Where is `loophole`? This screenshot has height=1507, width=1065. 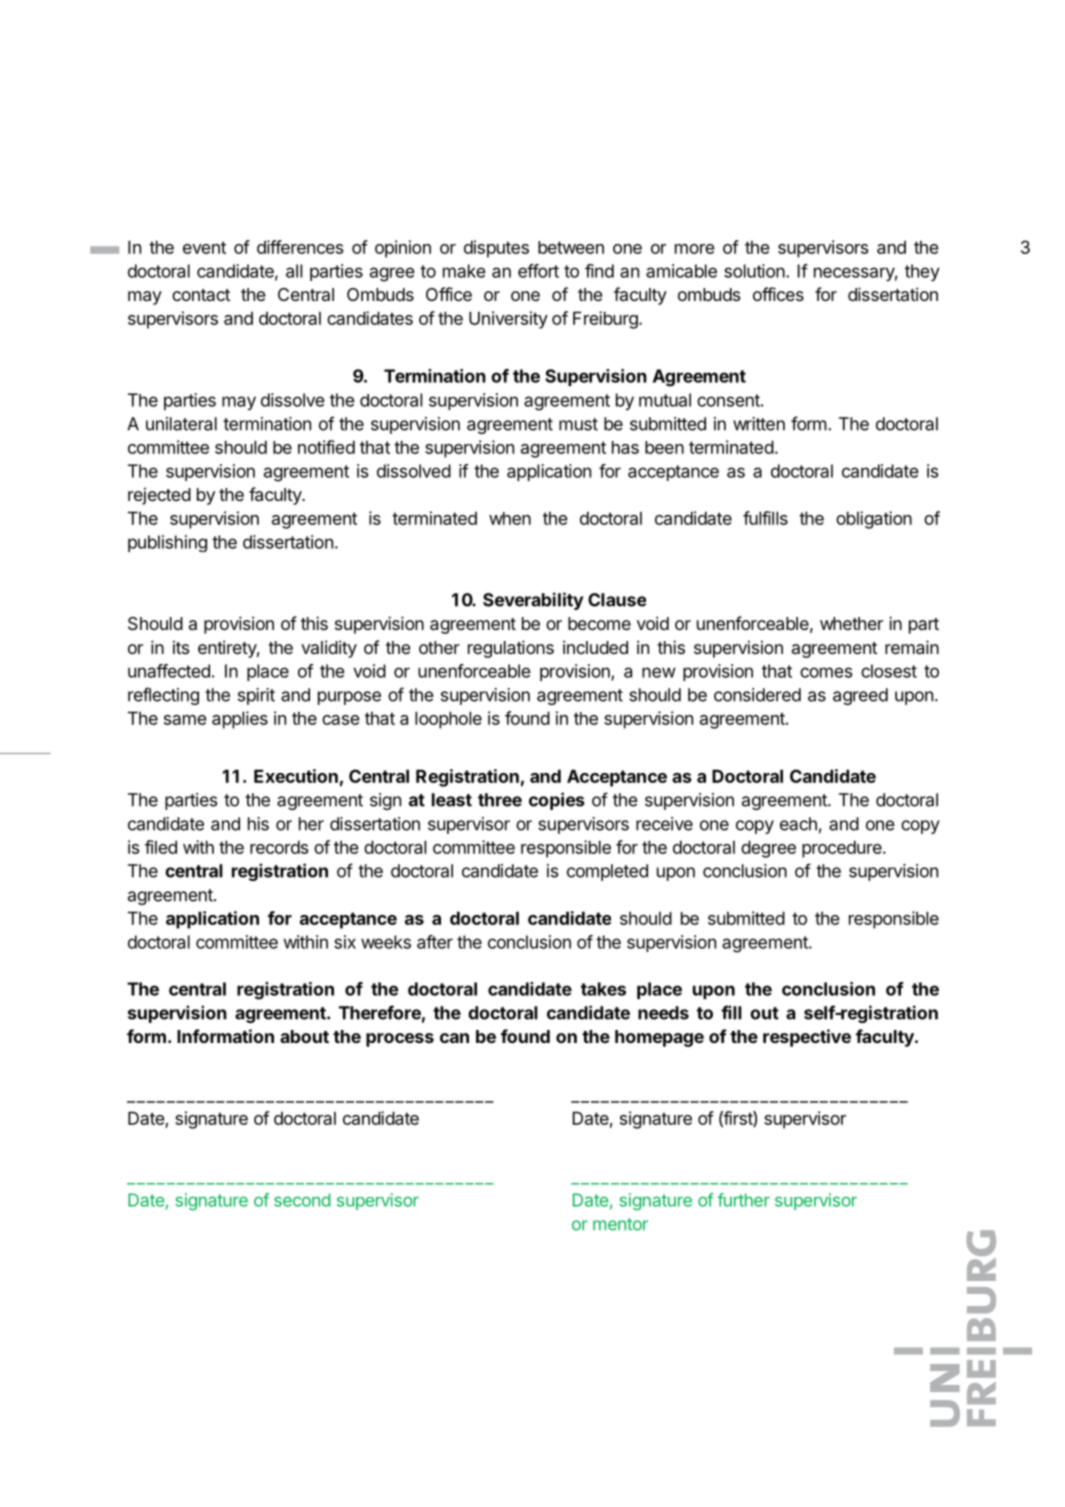
loophole is located at coordinates (448, 720).
